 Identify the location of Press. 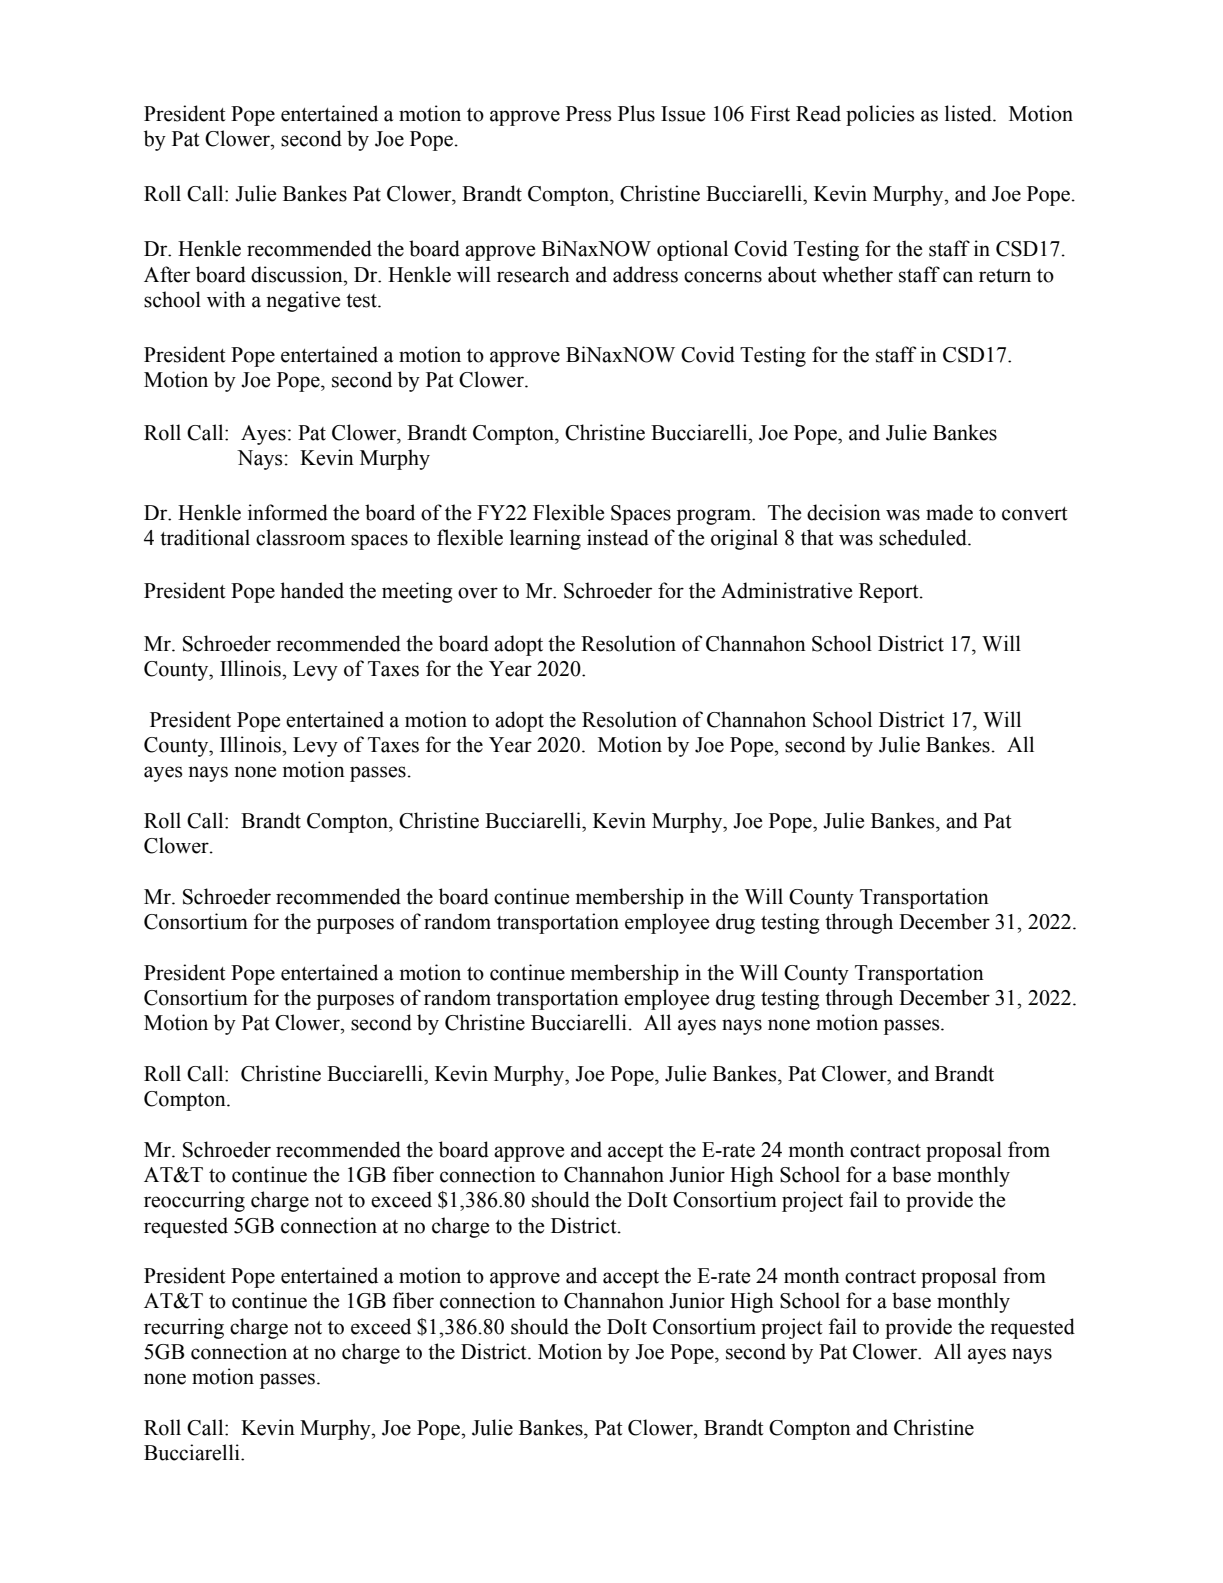
(589, 114).
